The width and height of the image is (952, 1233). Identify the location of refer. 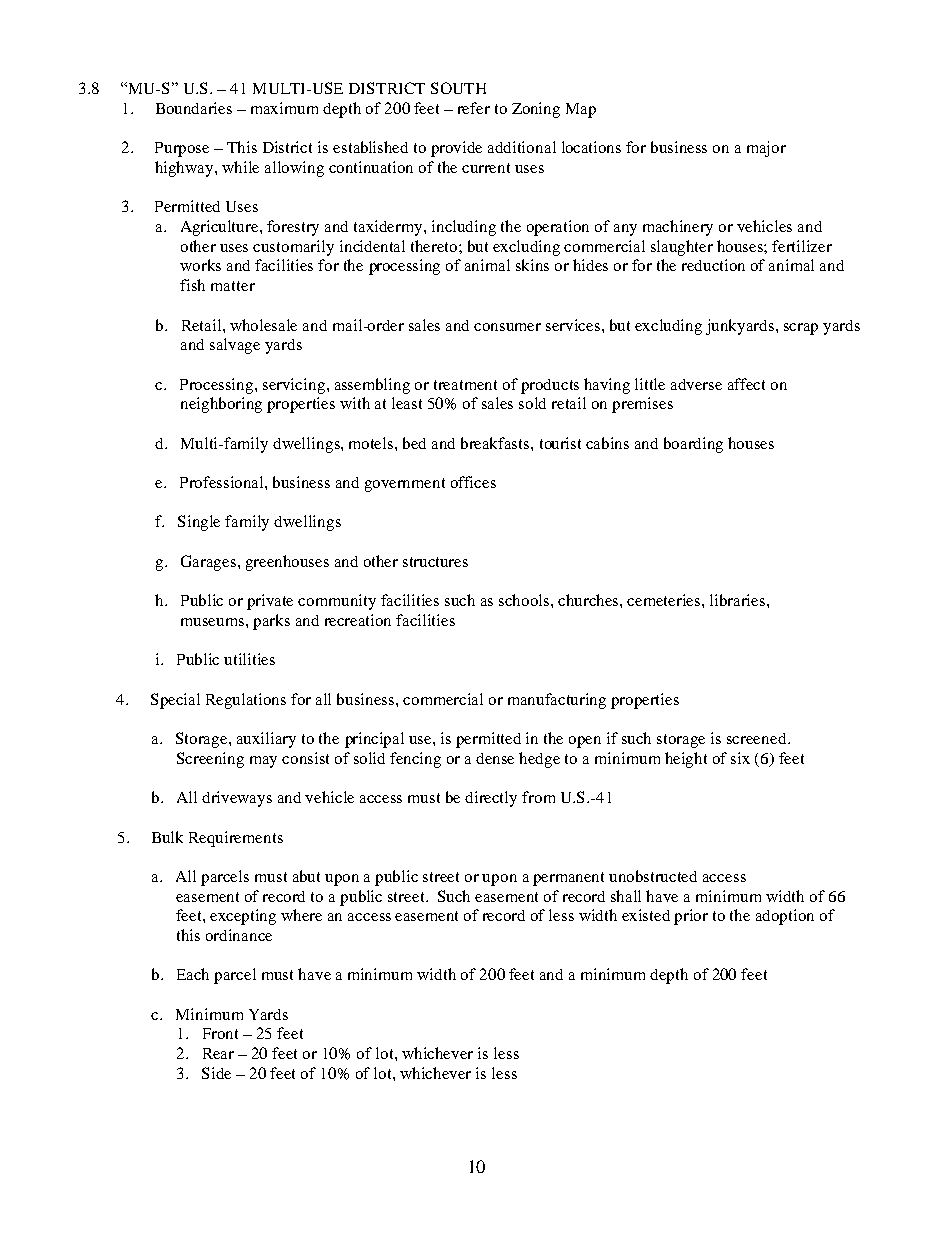
(474, 108).
